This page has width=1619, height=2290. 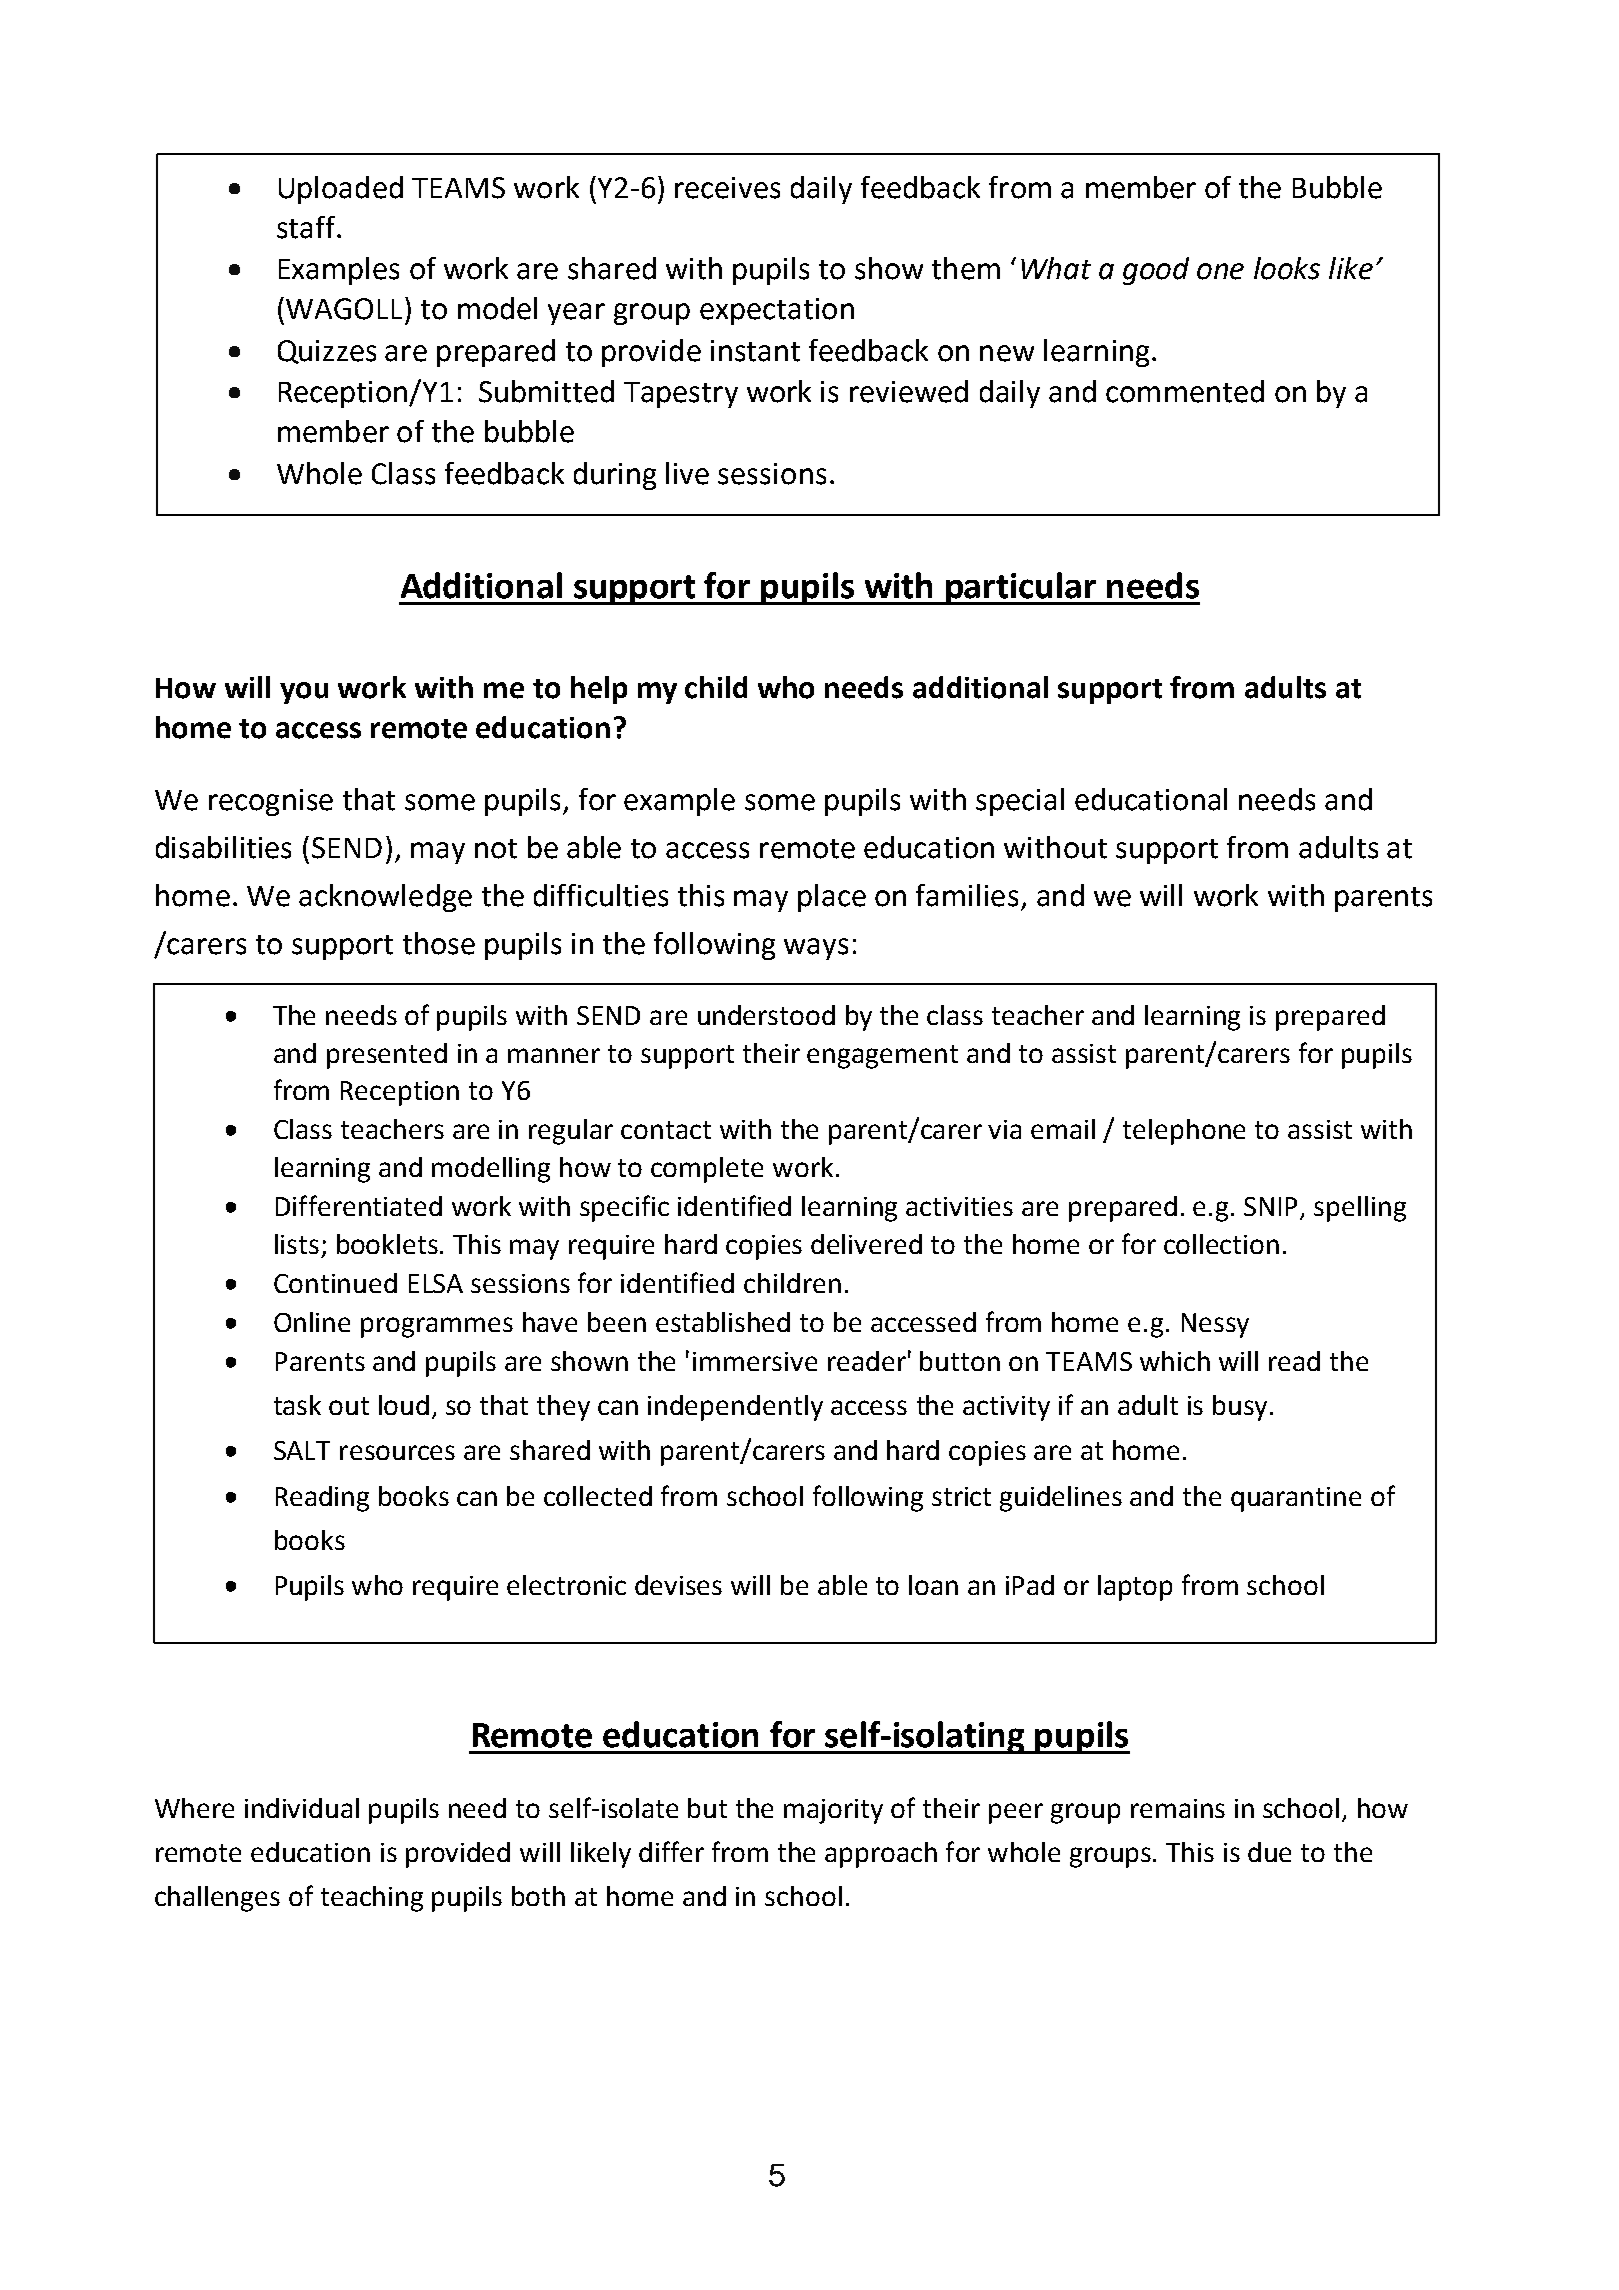 I want to click on help, so click(x=599, y=690).
